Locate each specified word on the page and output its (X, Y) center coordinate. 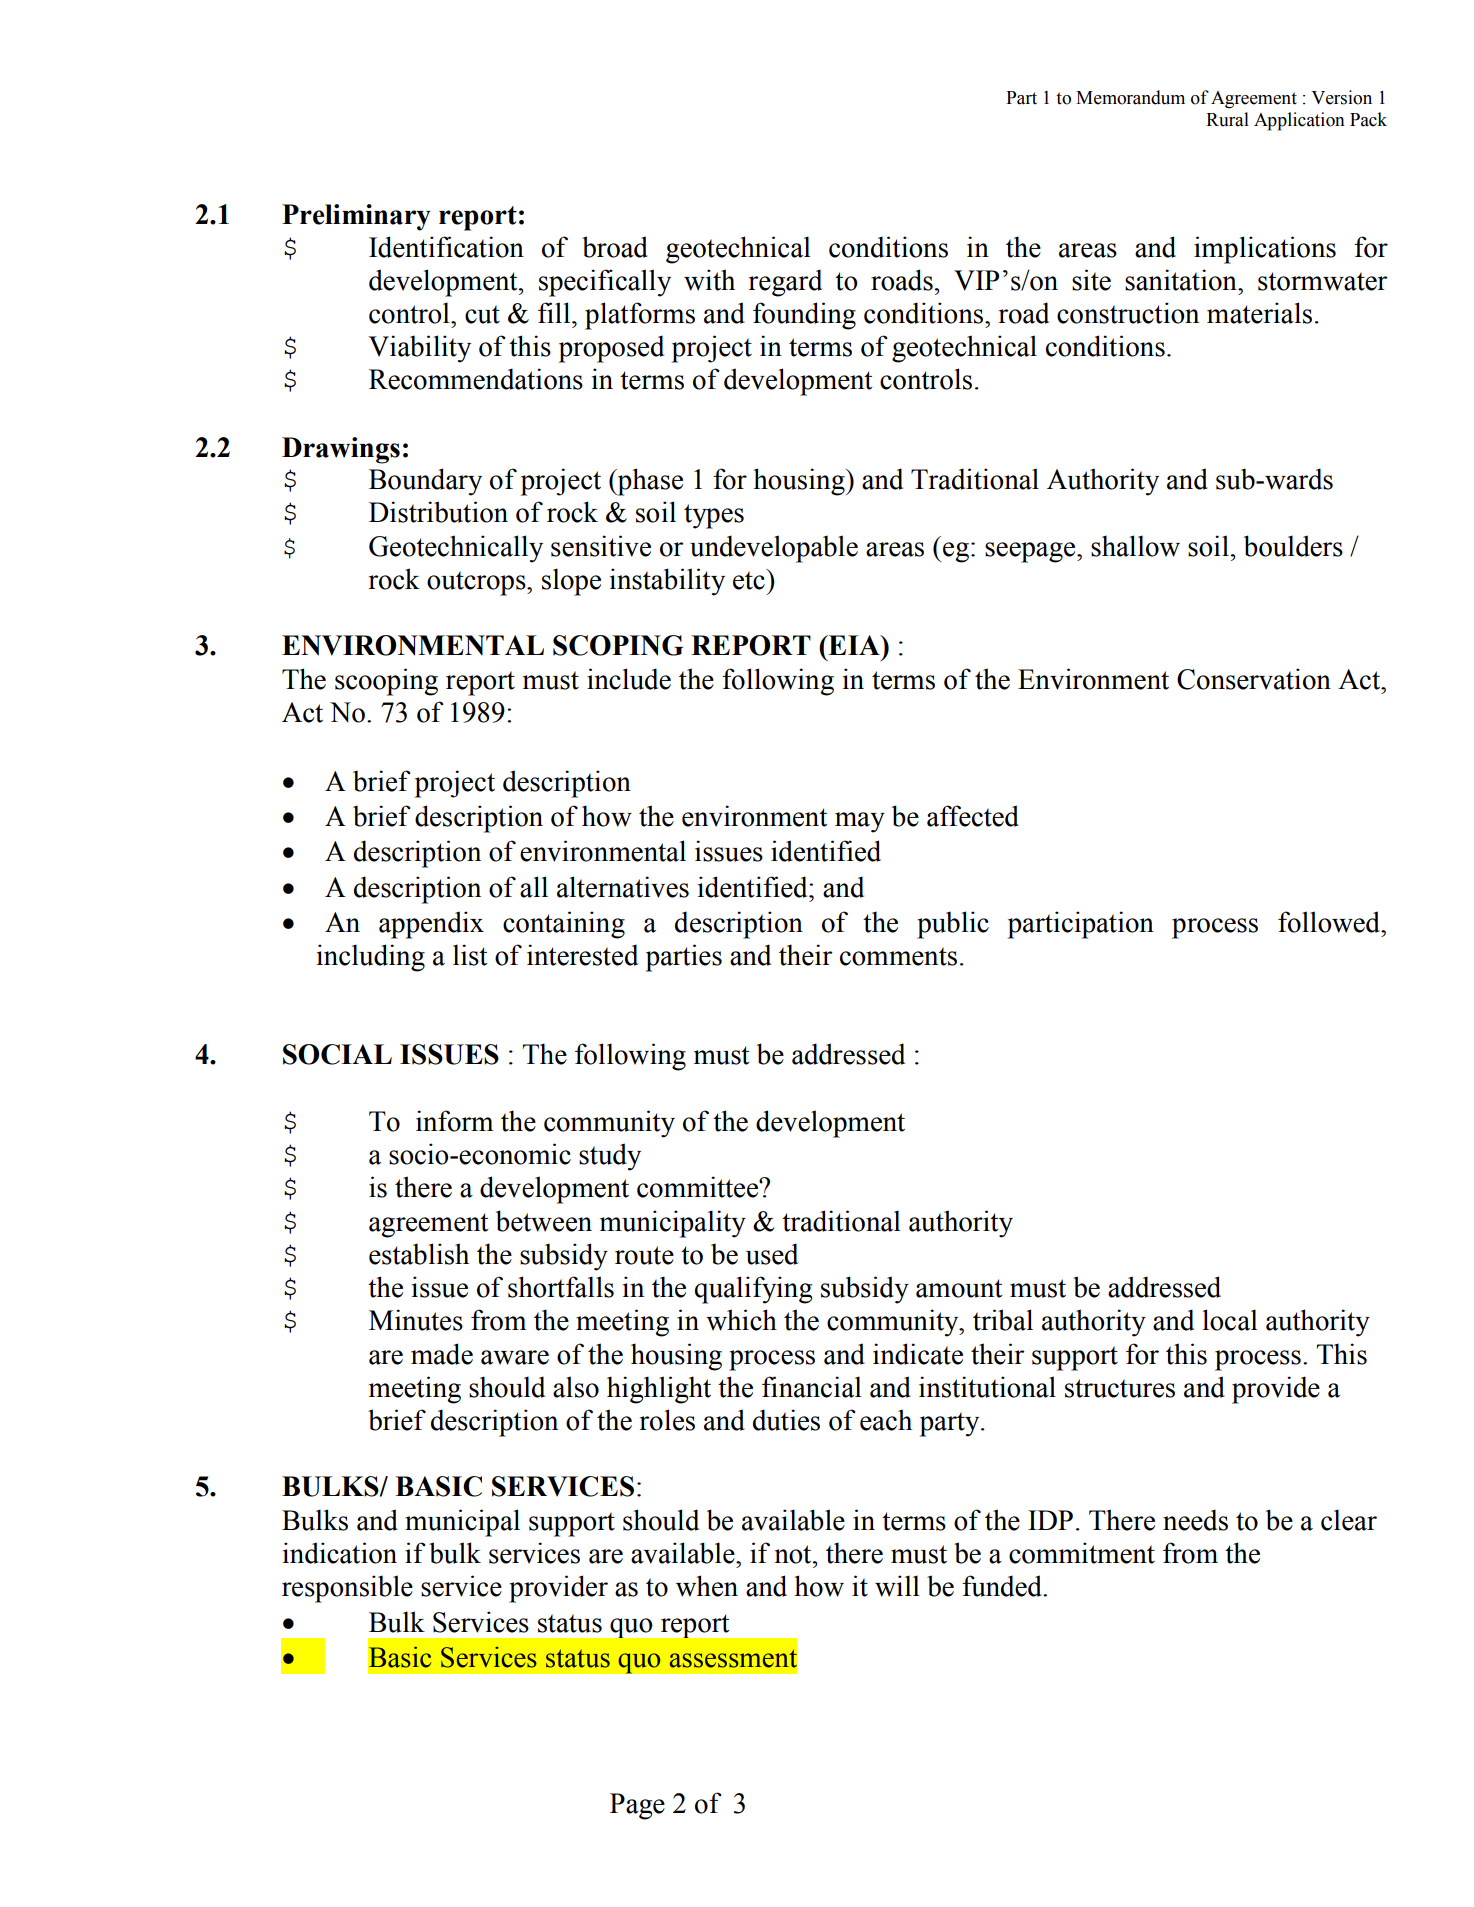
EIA (854, 645)
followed (1330, 922)
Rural (1227, 119)
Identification (446, 247)
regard (785, 283)
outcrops (477, 583)
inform (454, 1121)
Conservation (1254, 679)
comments (898, 956)
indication (340, 1553)
